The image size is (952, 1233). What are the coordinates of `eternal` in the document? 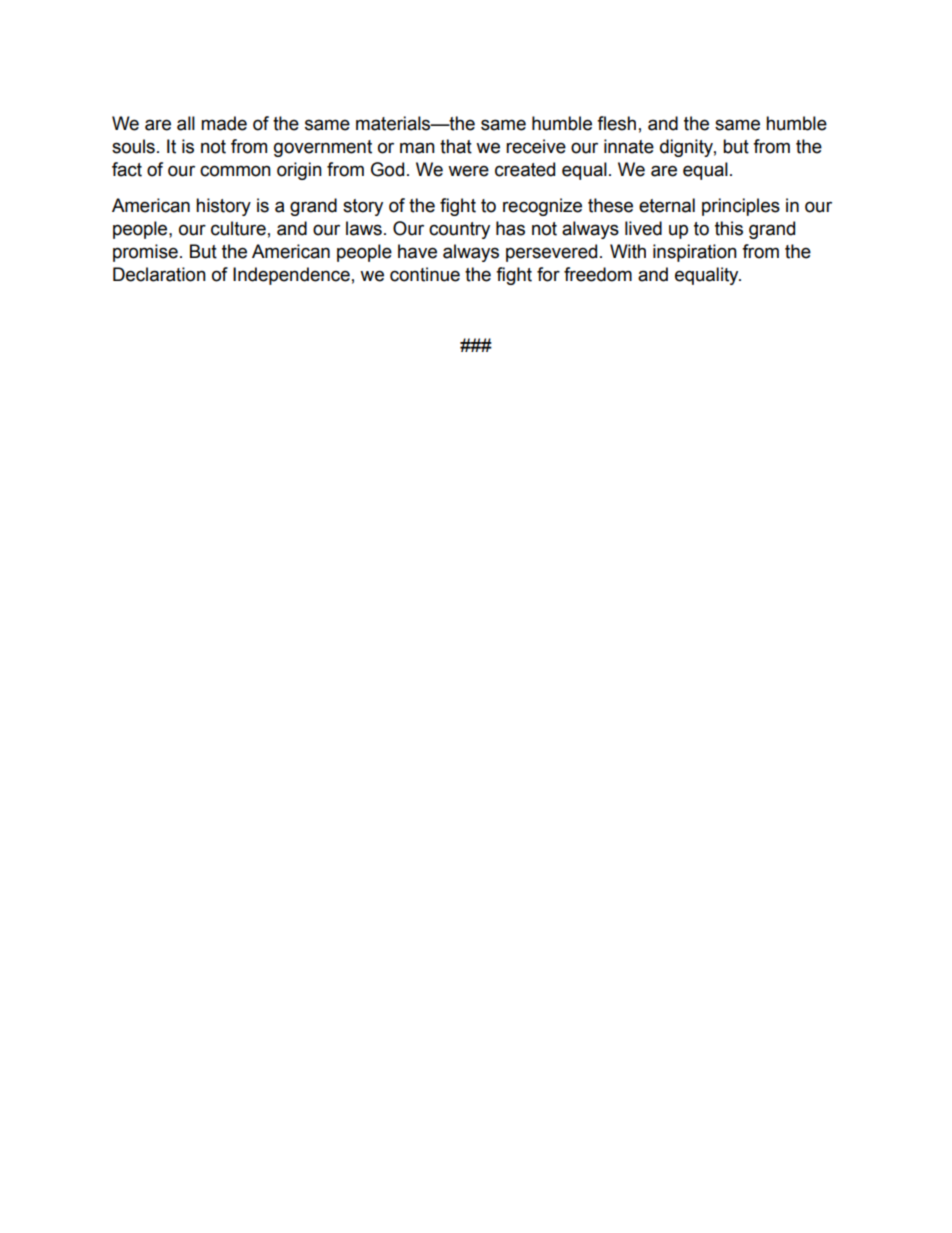 It's located at (667, 205).
